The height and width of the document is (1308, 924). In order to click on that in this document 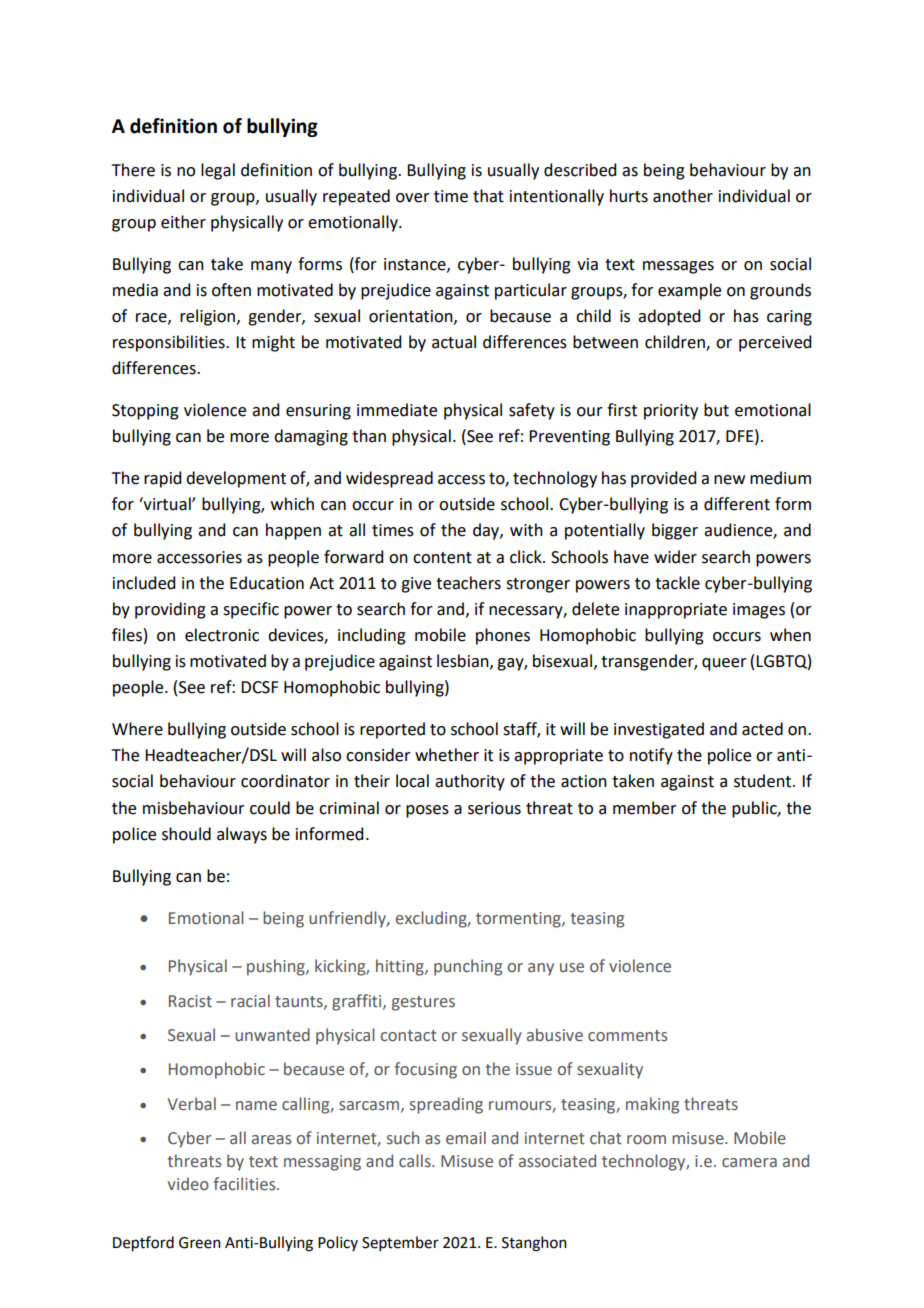, I will do `click(488, 196)`.
